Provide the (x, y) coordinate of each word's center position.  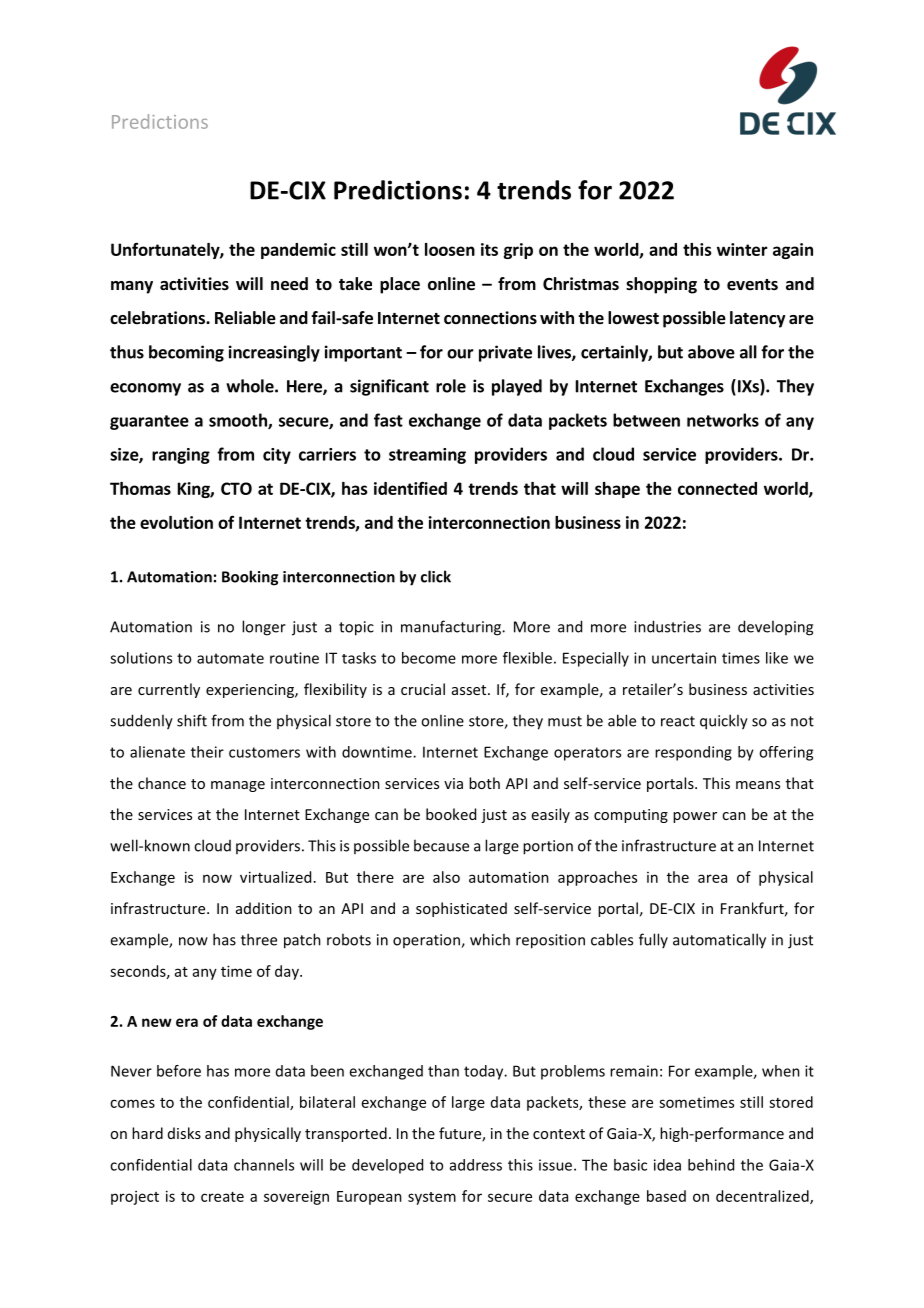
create (222, 1197)
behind (711, 1165)
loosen (450, 249)
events (752, 285)
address (476, 1165)
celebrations (158, 318)
